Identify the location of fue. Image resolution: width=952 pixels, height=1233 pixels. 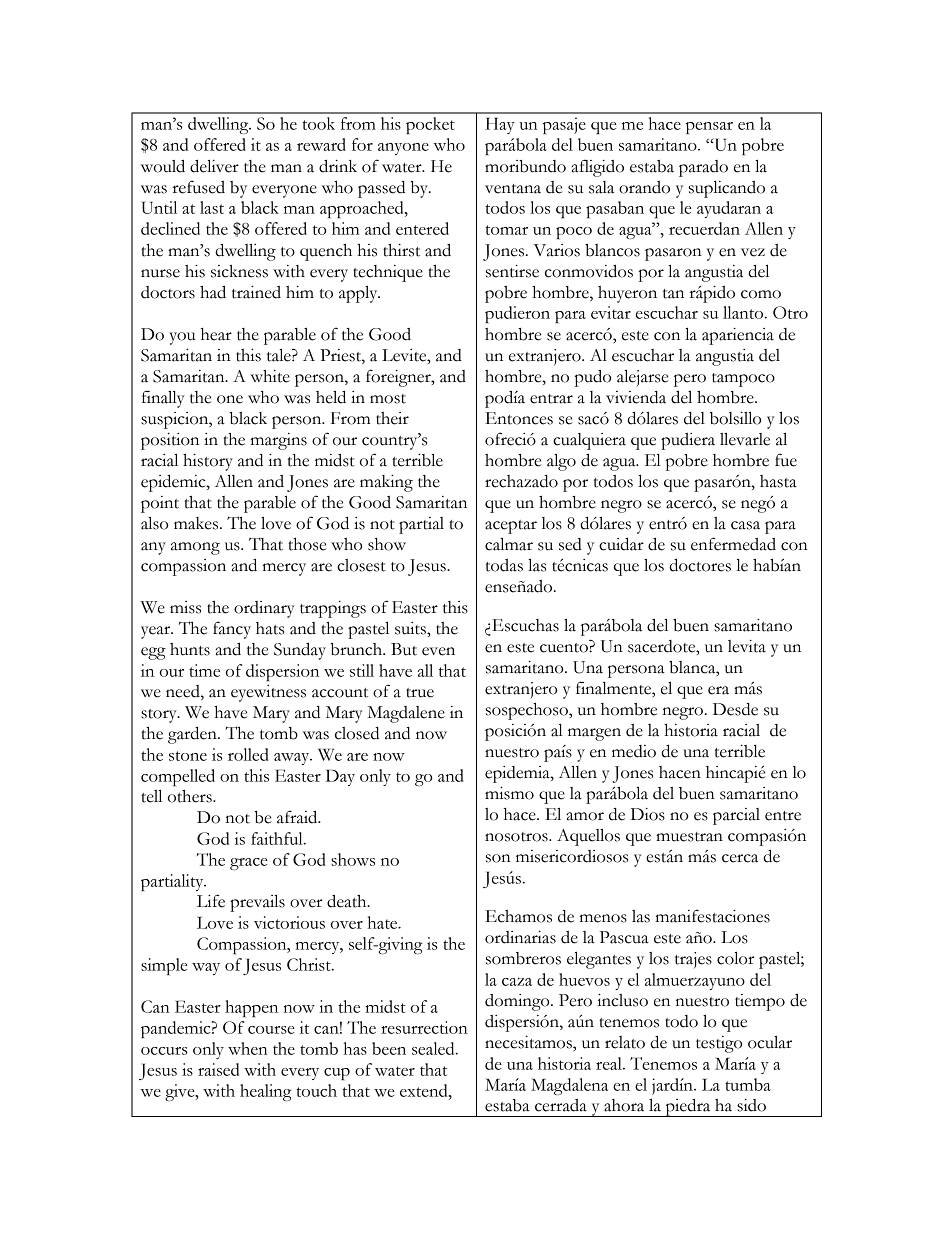
(786, 460).
